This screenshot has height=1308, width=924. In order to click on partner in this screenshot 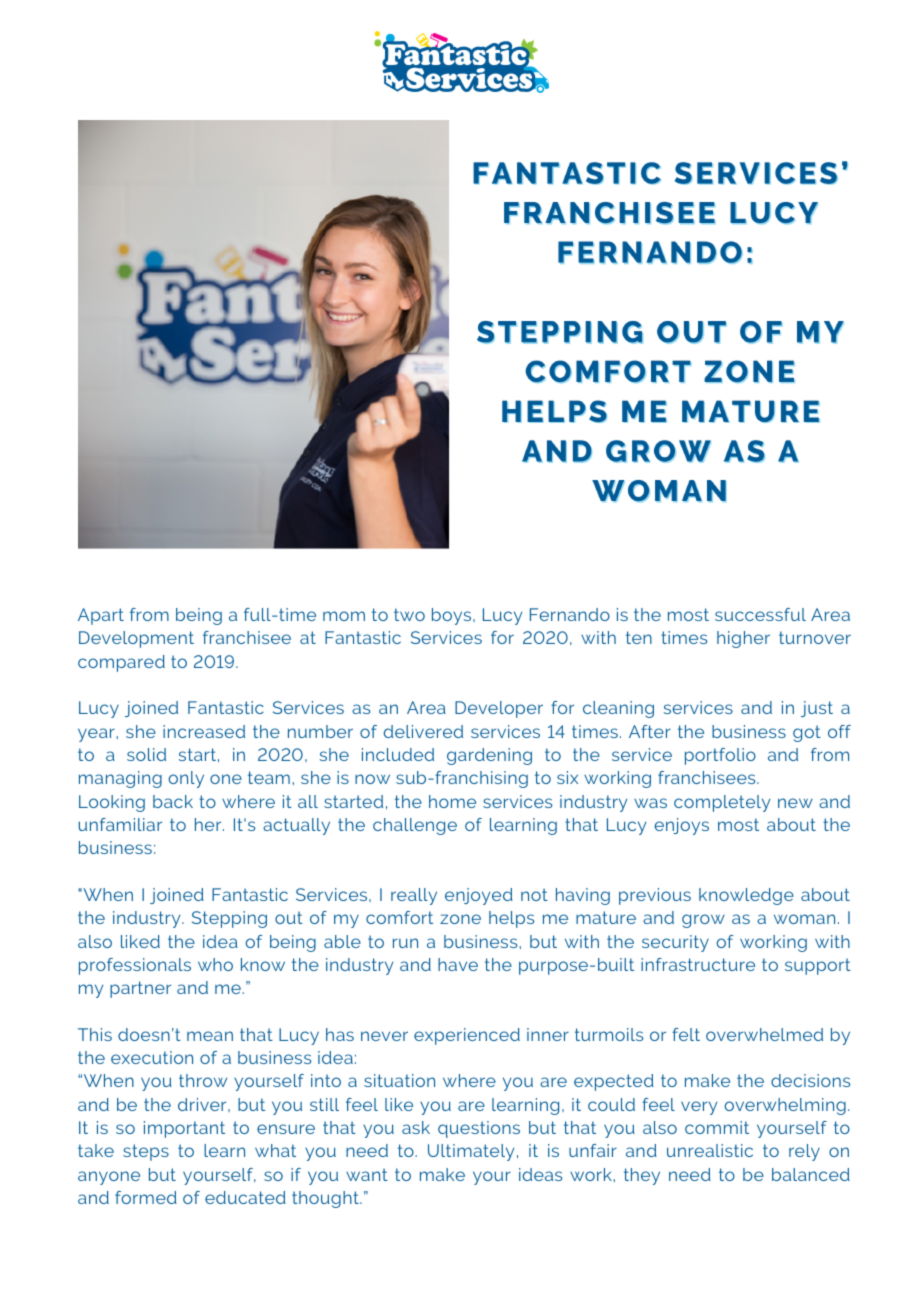, I will do `click(140, 989)`.
